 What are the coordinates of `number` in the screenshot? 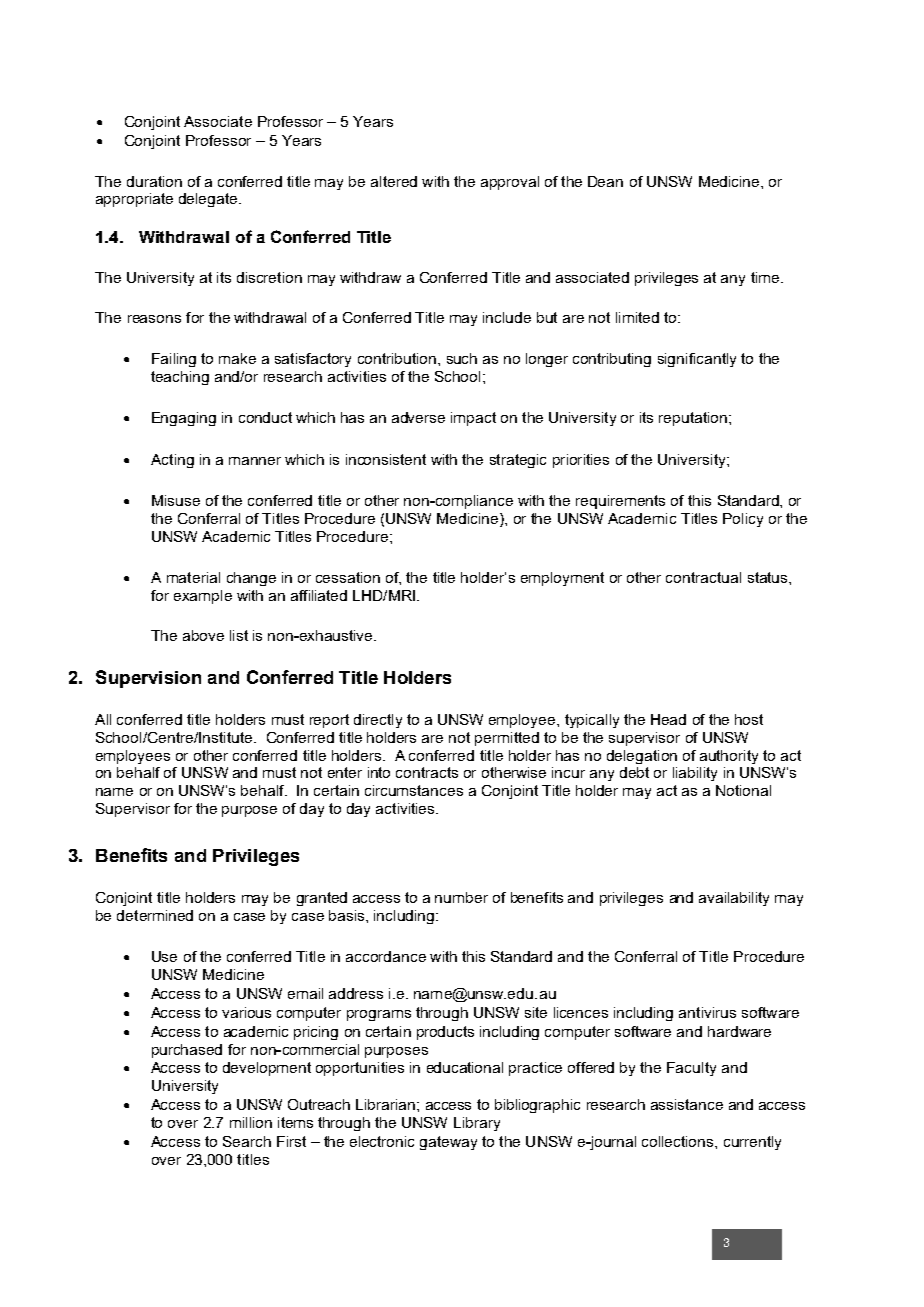 It's located at (461, 897).
